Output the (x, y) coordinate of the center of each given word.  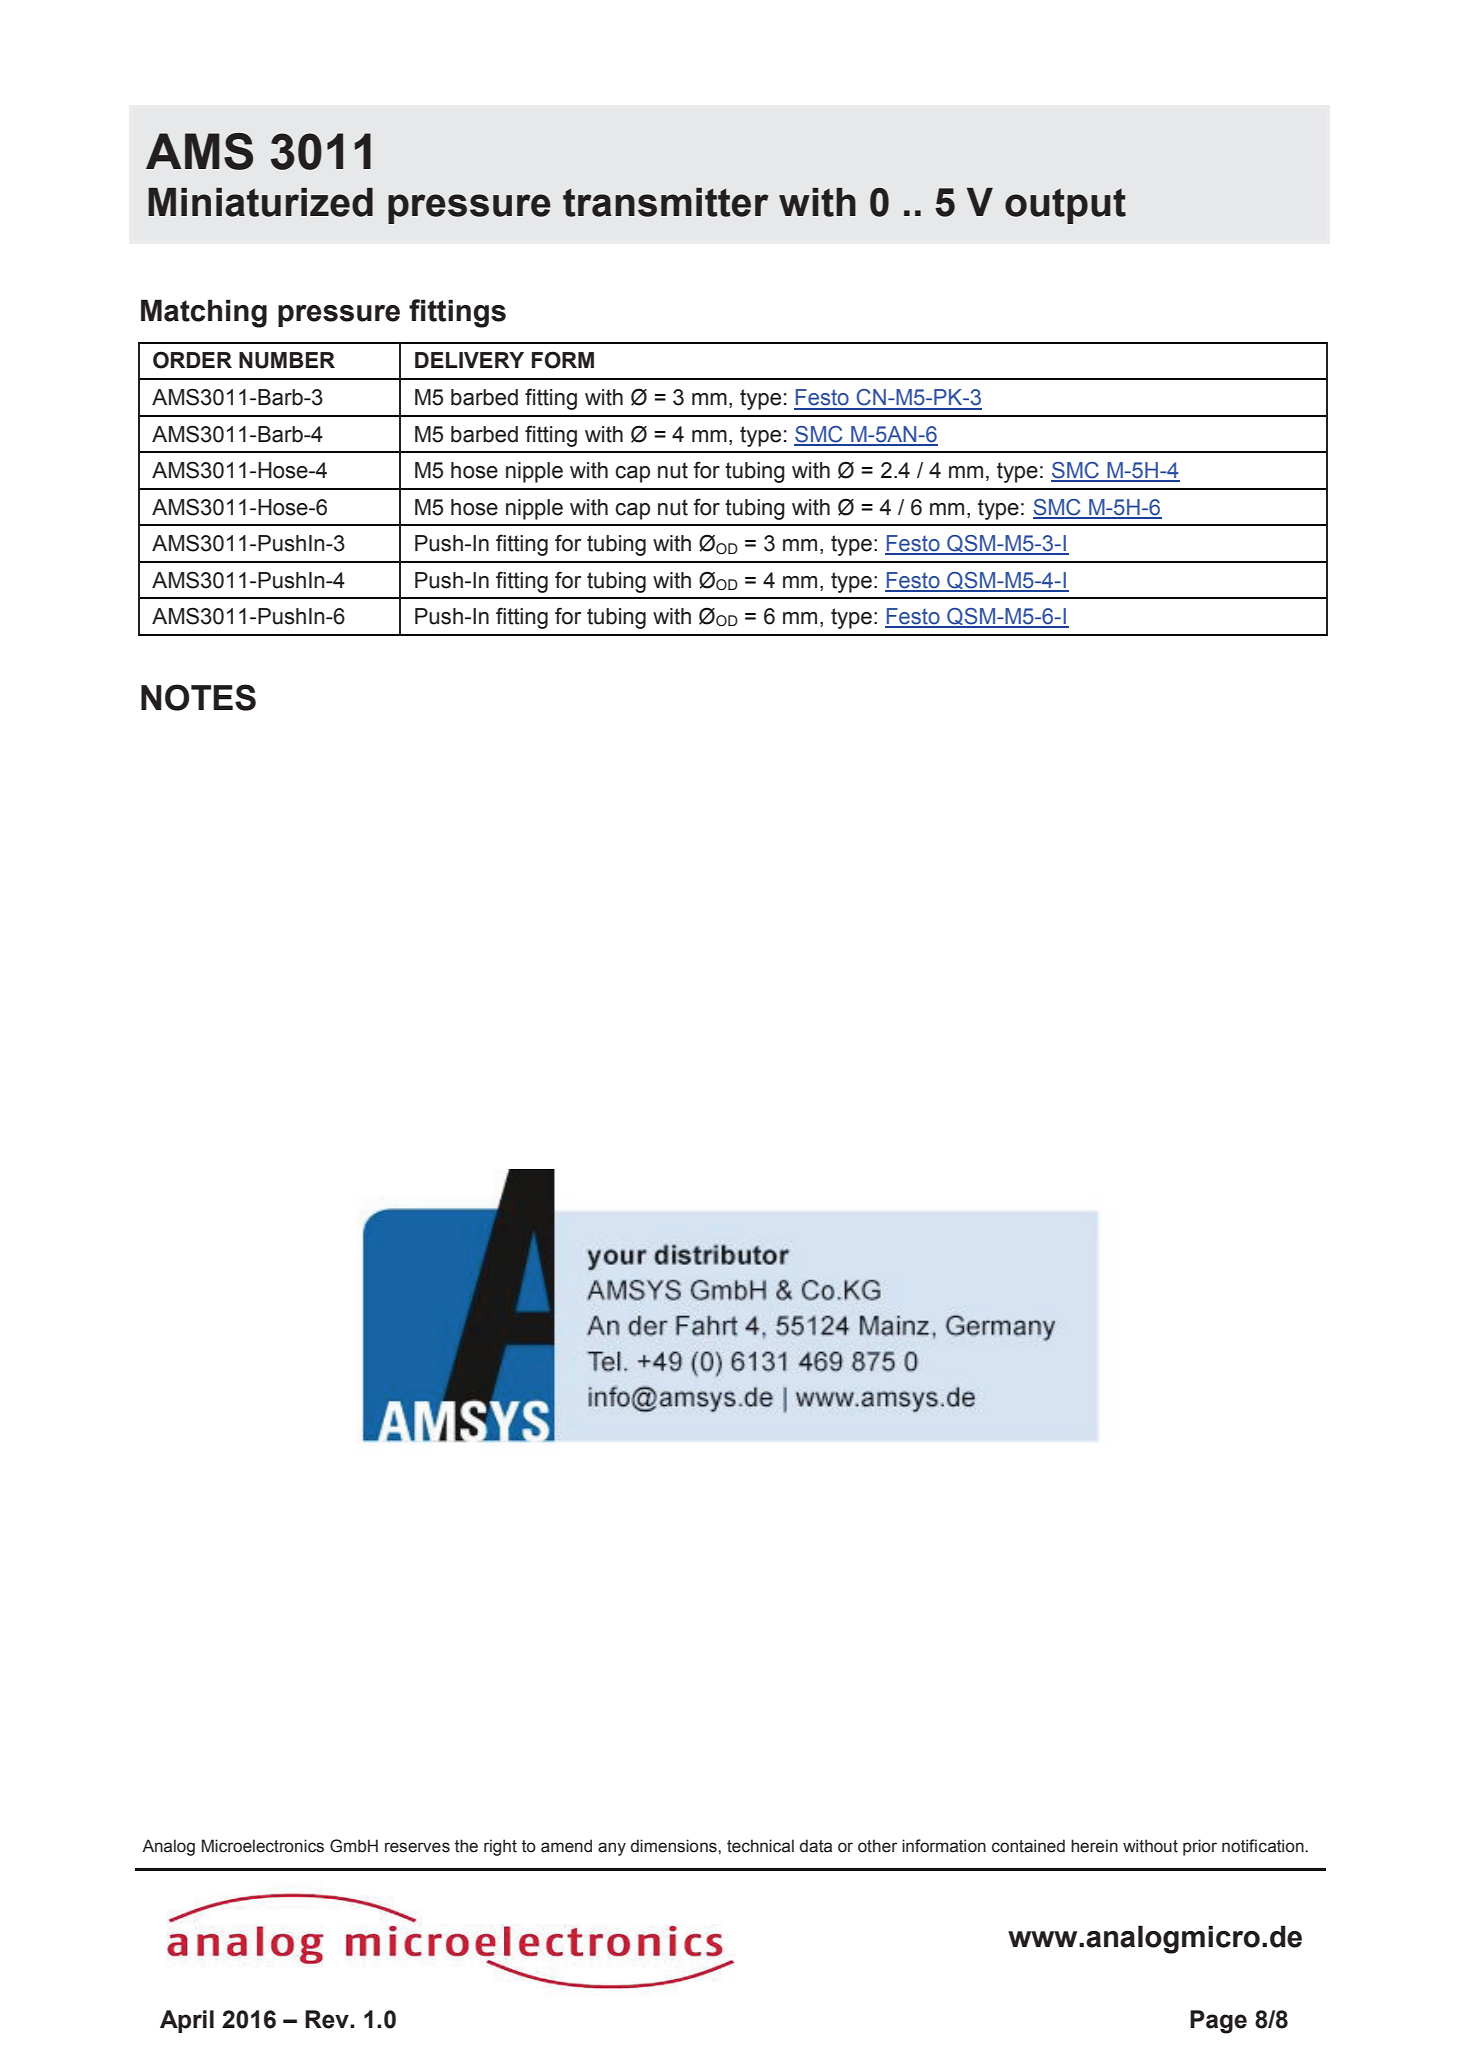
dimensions (675, 1846)
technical (760, 1846)
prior (1200, 1847)
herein (1094, 1846)
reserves (417, 1847)
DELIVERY (469, 360)
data (816, 1846)
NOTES (198, 697)
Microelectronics (263, 1846)
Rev (328, 2019)
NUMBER (287, 360)
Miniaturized (260, 202)
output (1065, 206)
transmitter (666, 202)
